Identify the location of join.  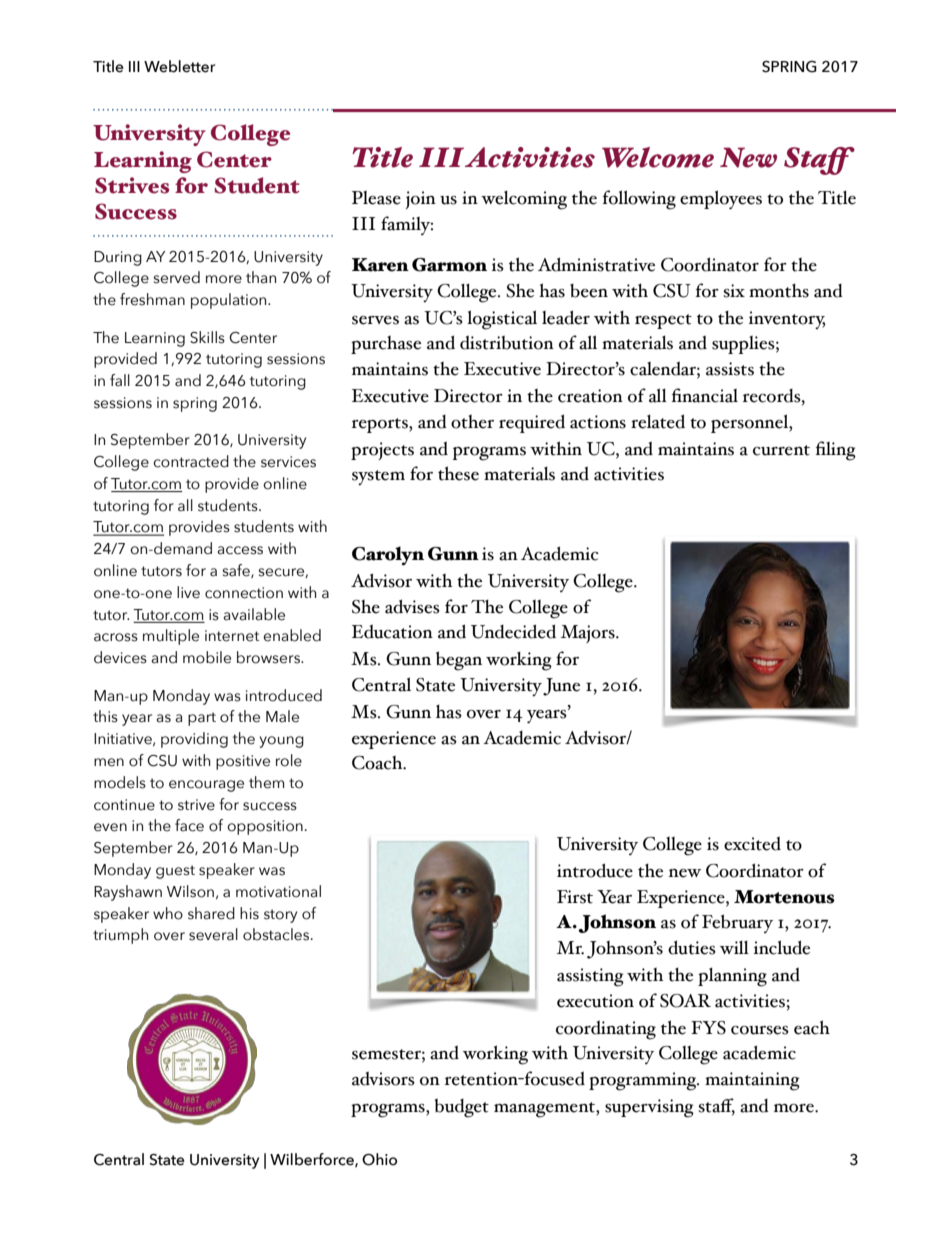
(420, 200).
